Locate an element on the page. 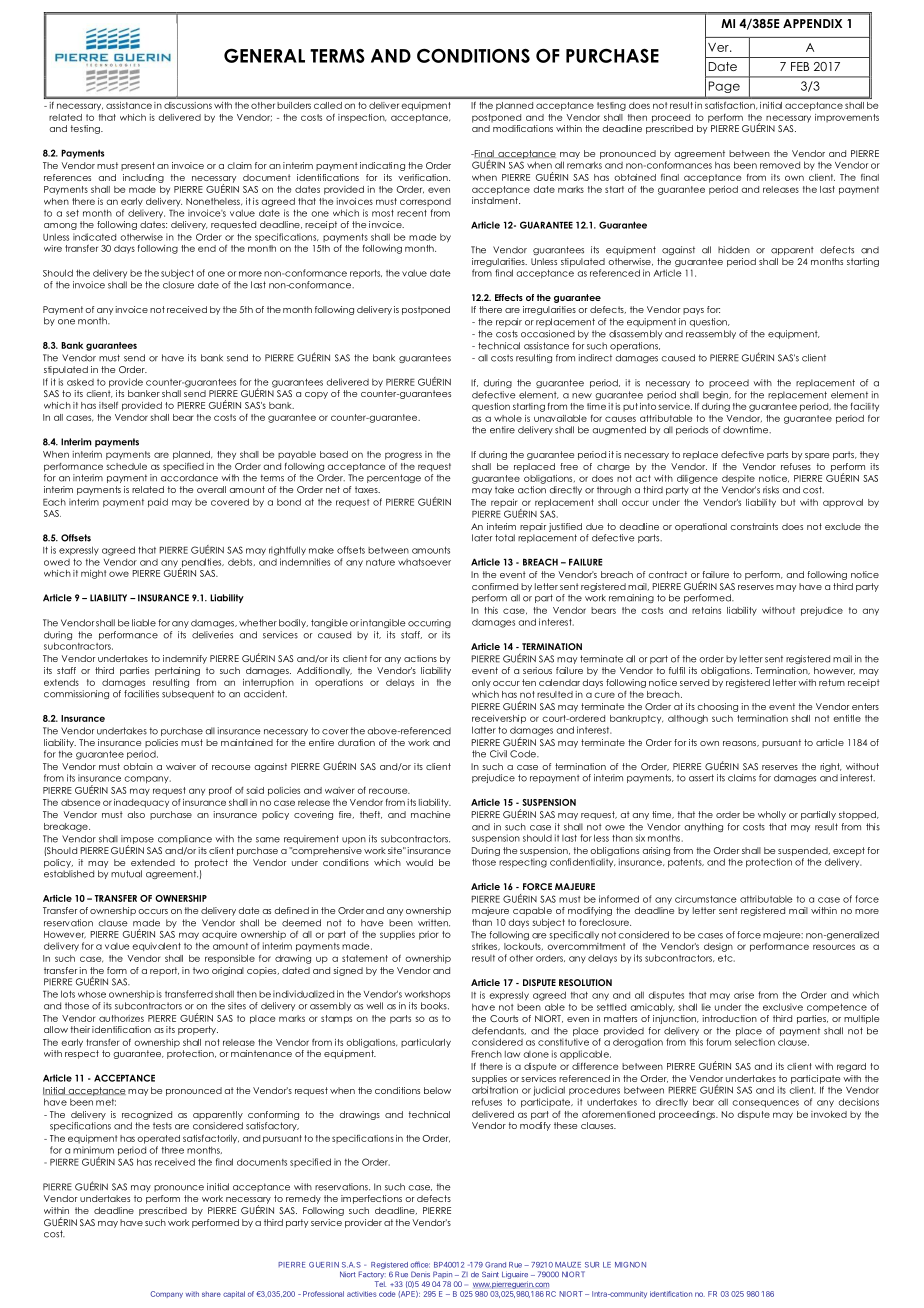 This document has width=924, height=1308. FEB is located at coordinates (800, 66).
